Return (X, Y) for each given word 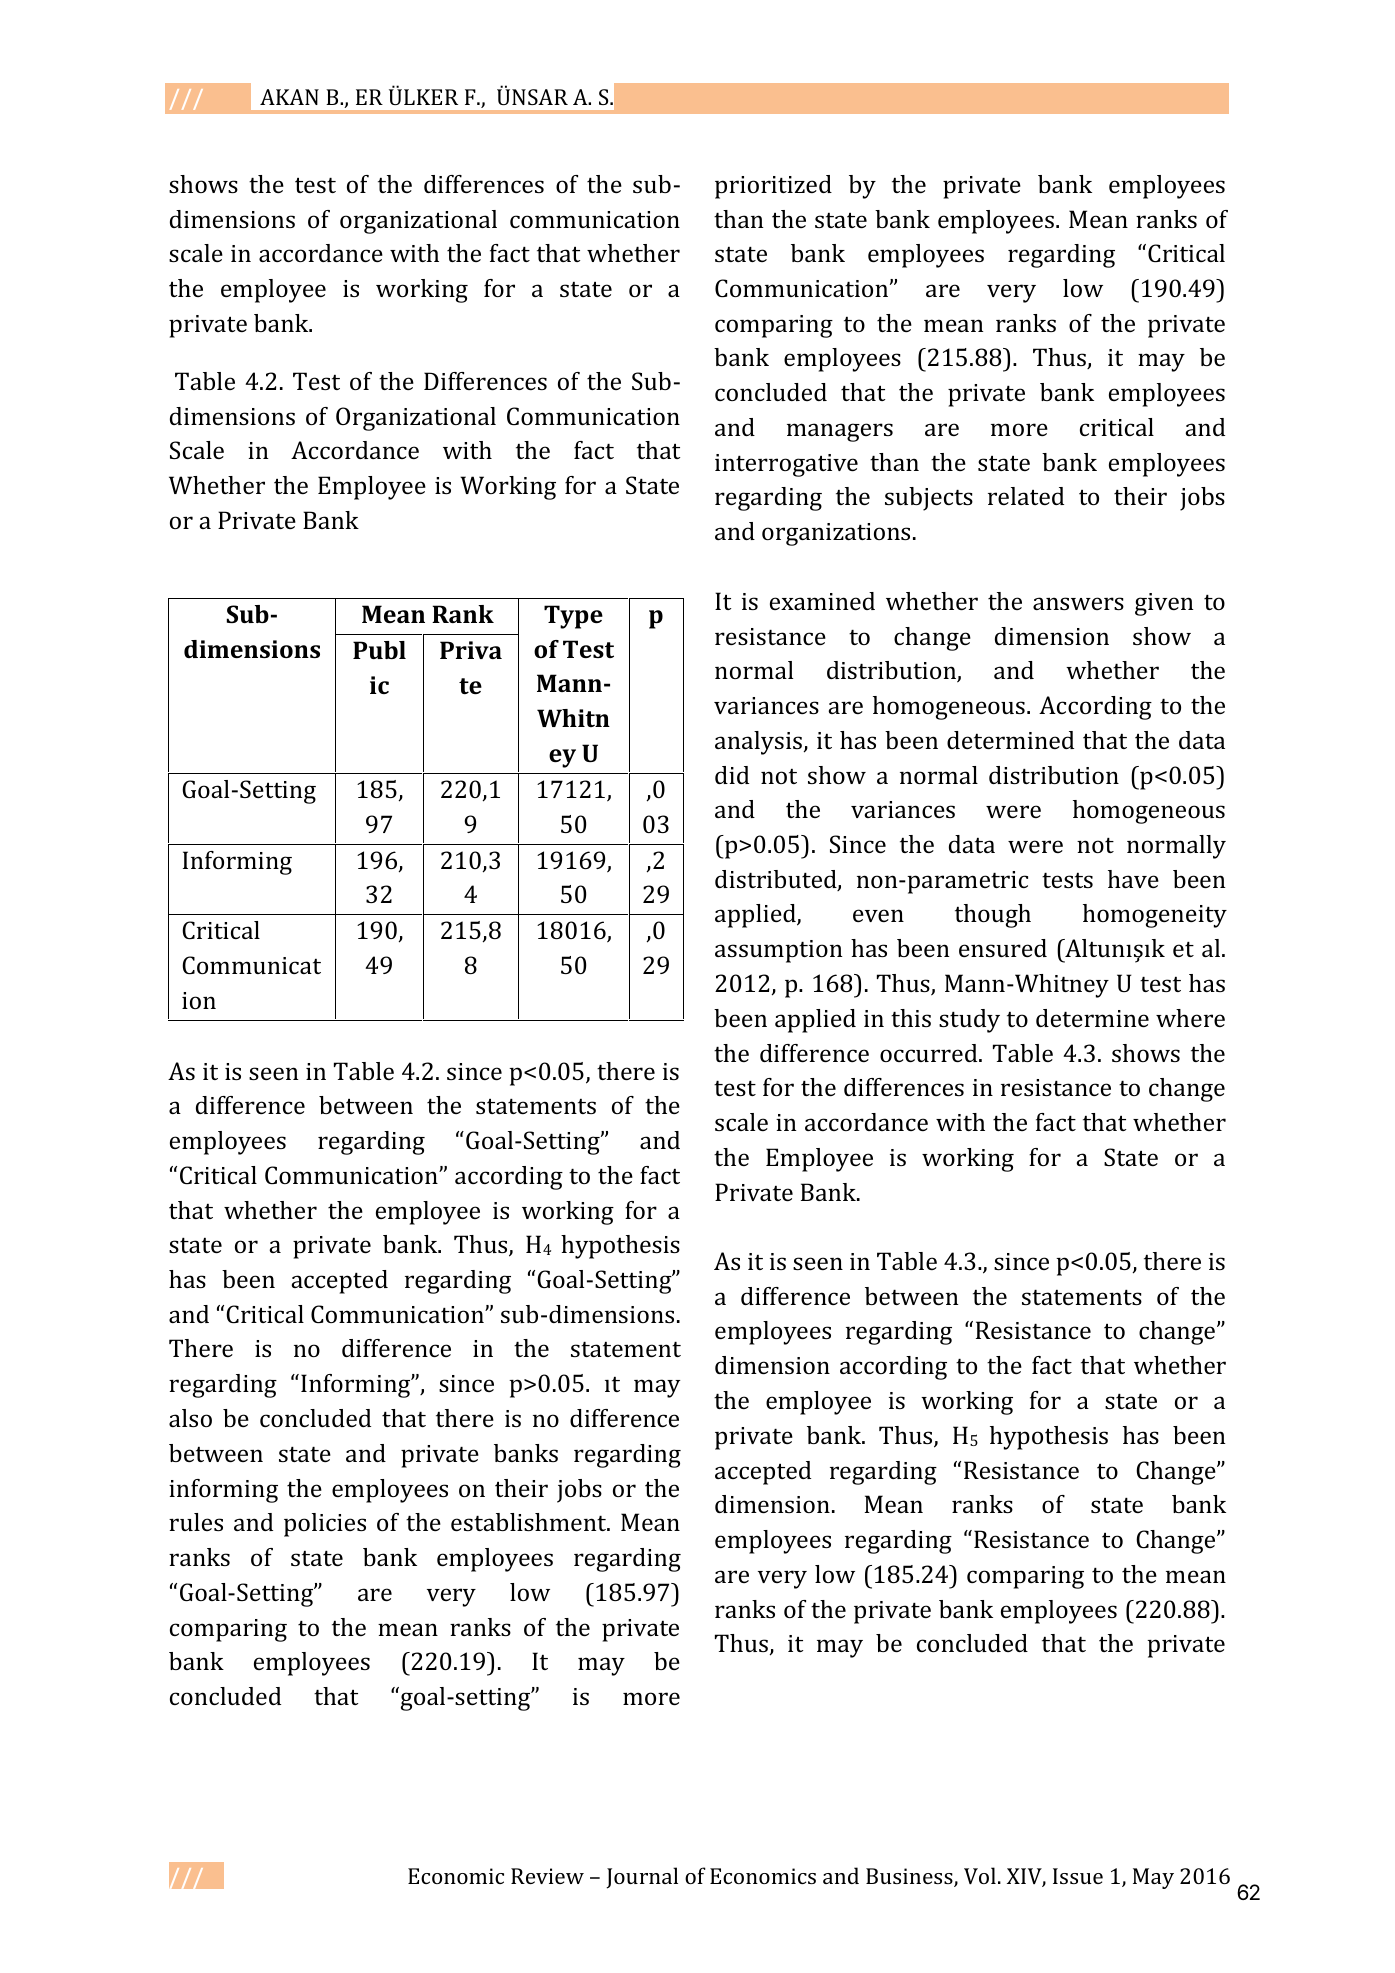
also (190, 1418)
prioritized (773, 187)
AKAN (289, 97)
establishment (530, 1522)
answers (1078, 603)
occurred (930, 1053)
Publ (379, 650)
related (1026, 496)
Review (547, 1876)
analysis (758, 743)
